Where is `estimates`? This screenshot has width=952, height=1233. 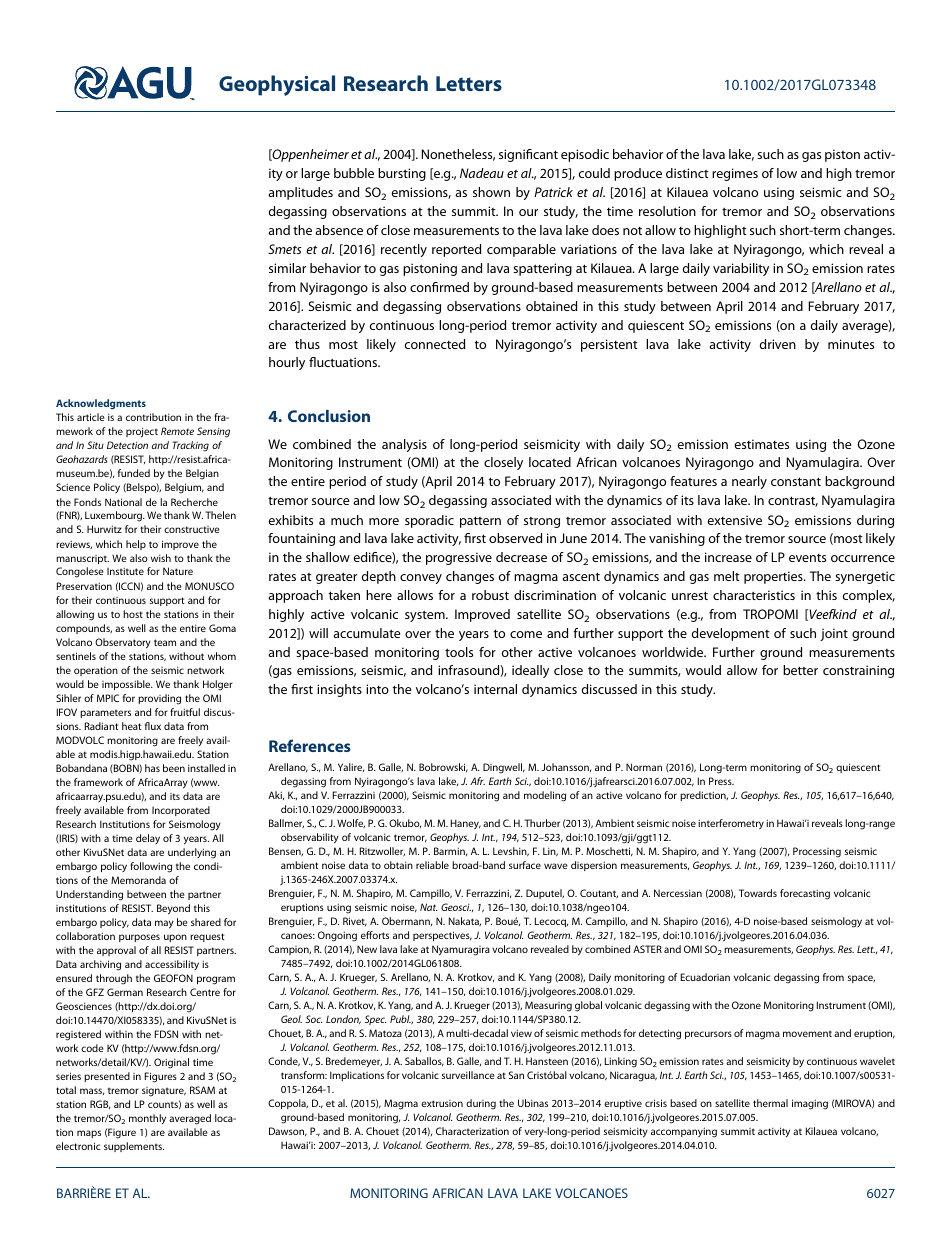
estimates is located at coordinates (762, 444).
